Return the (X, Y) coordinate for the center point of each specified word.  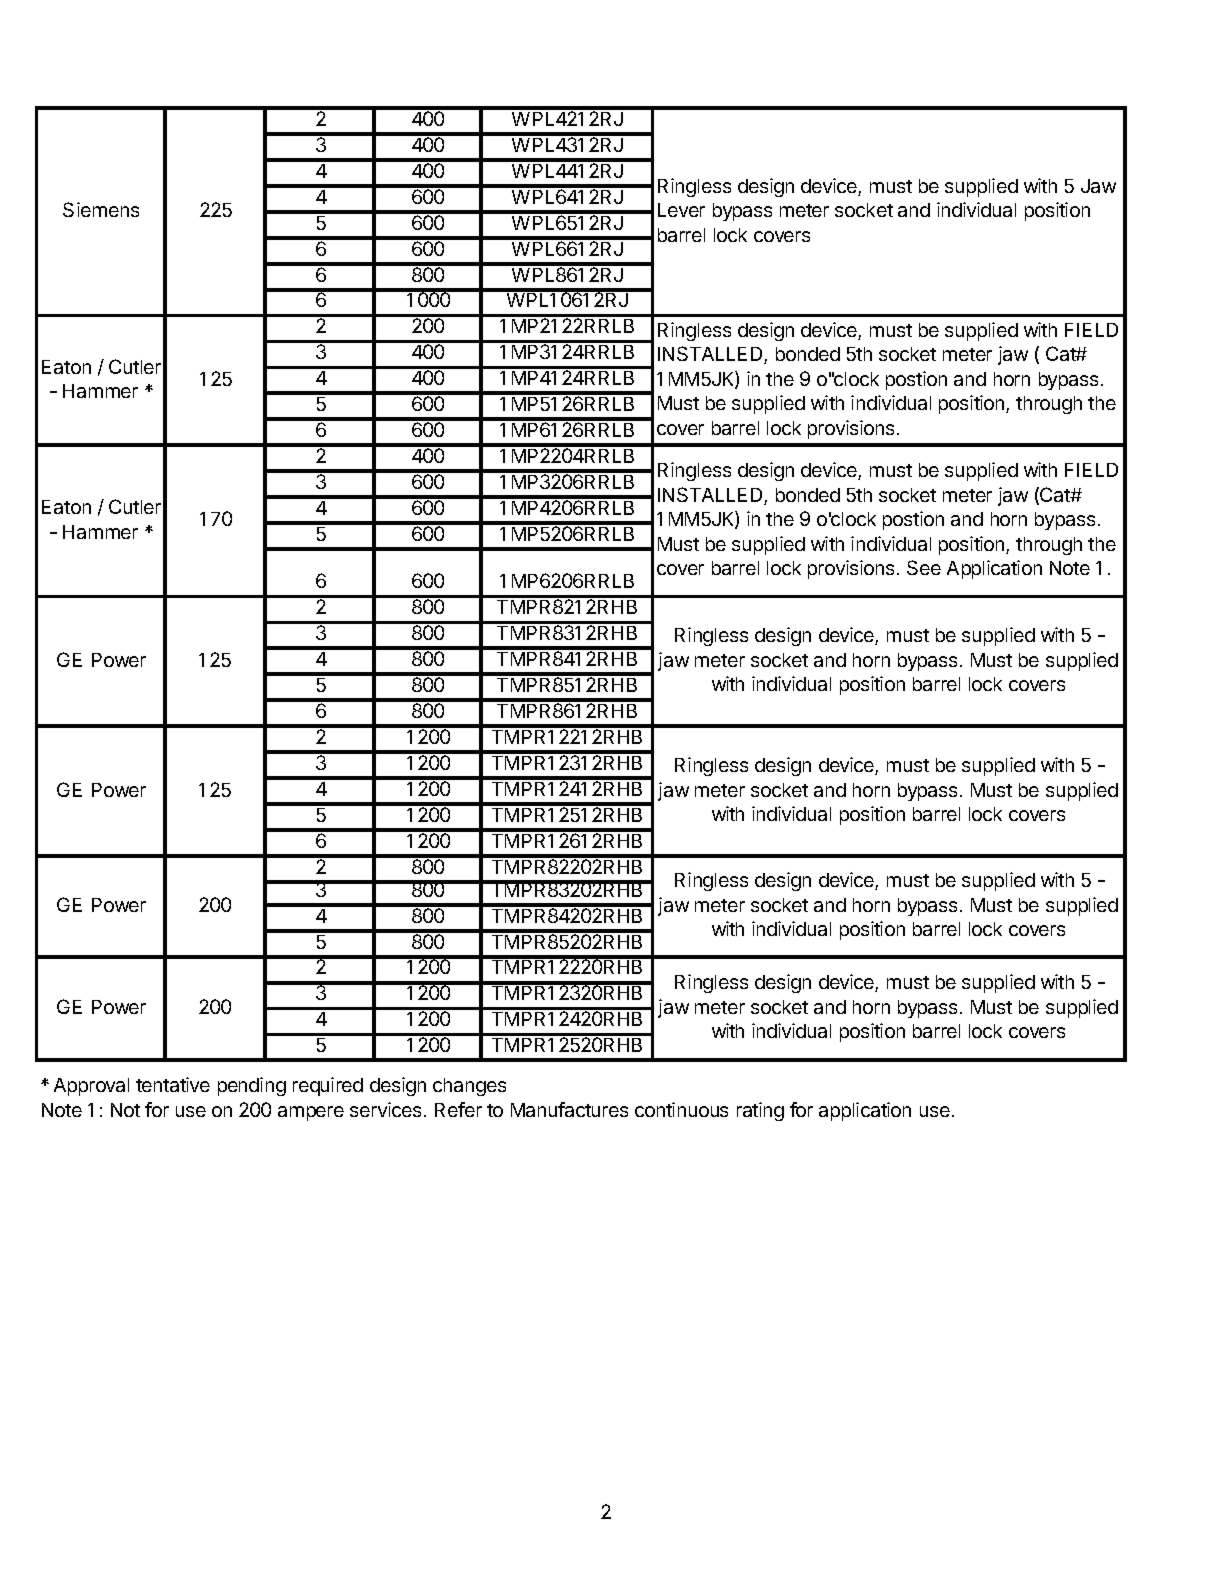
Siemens (101, 209)
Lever (681, 210)
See (924, 567)
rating (760, 1111)
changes (469, 1087)
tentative (173, 1084)
